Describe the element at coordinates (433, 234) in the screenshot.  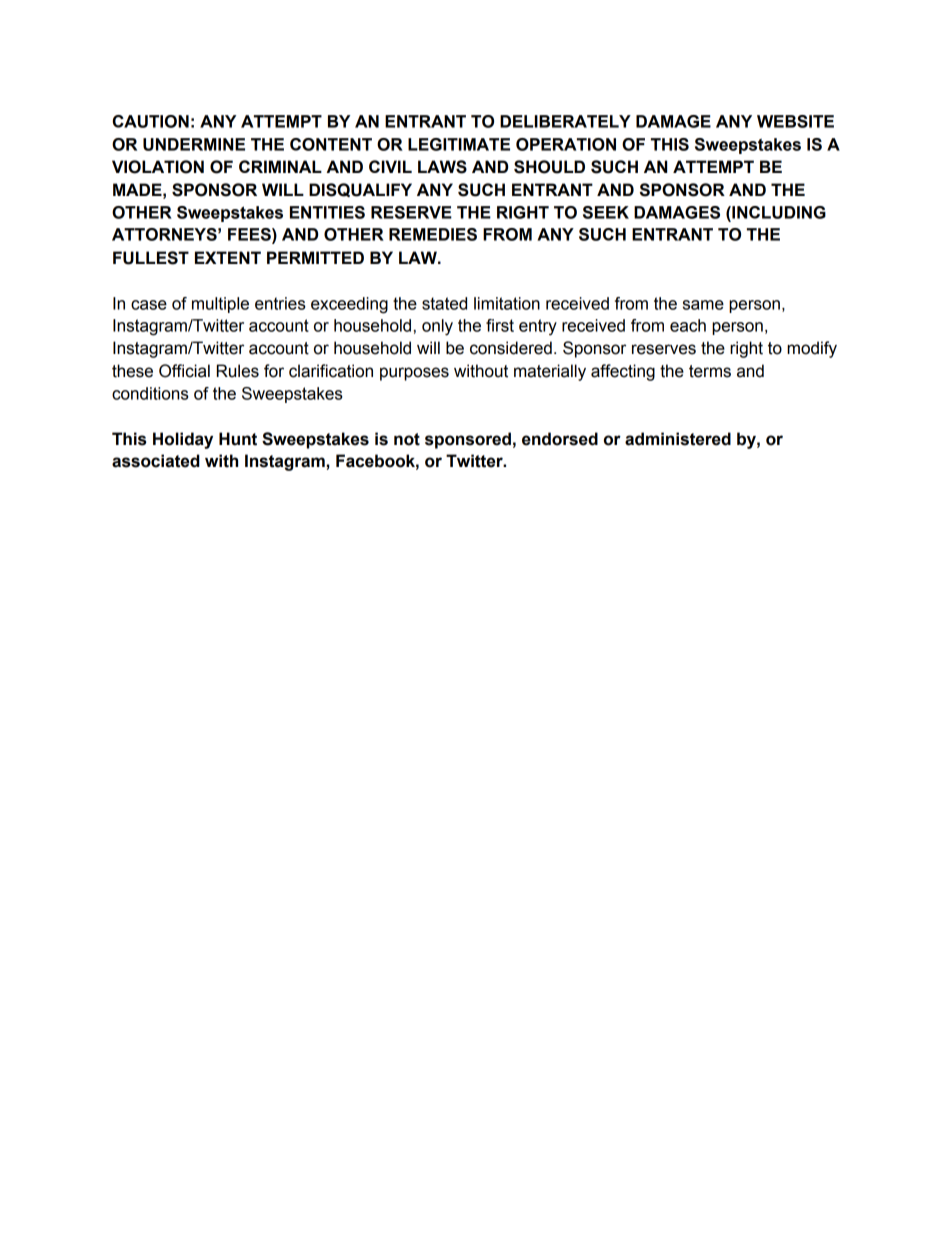
I see `REMEDIES` at that location.
